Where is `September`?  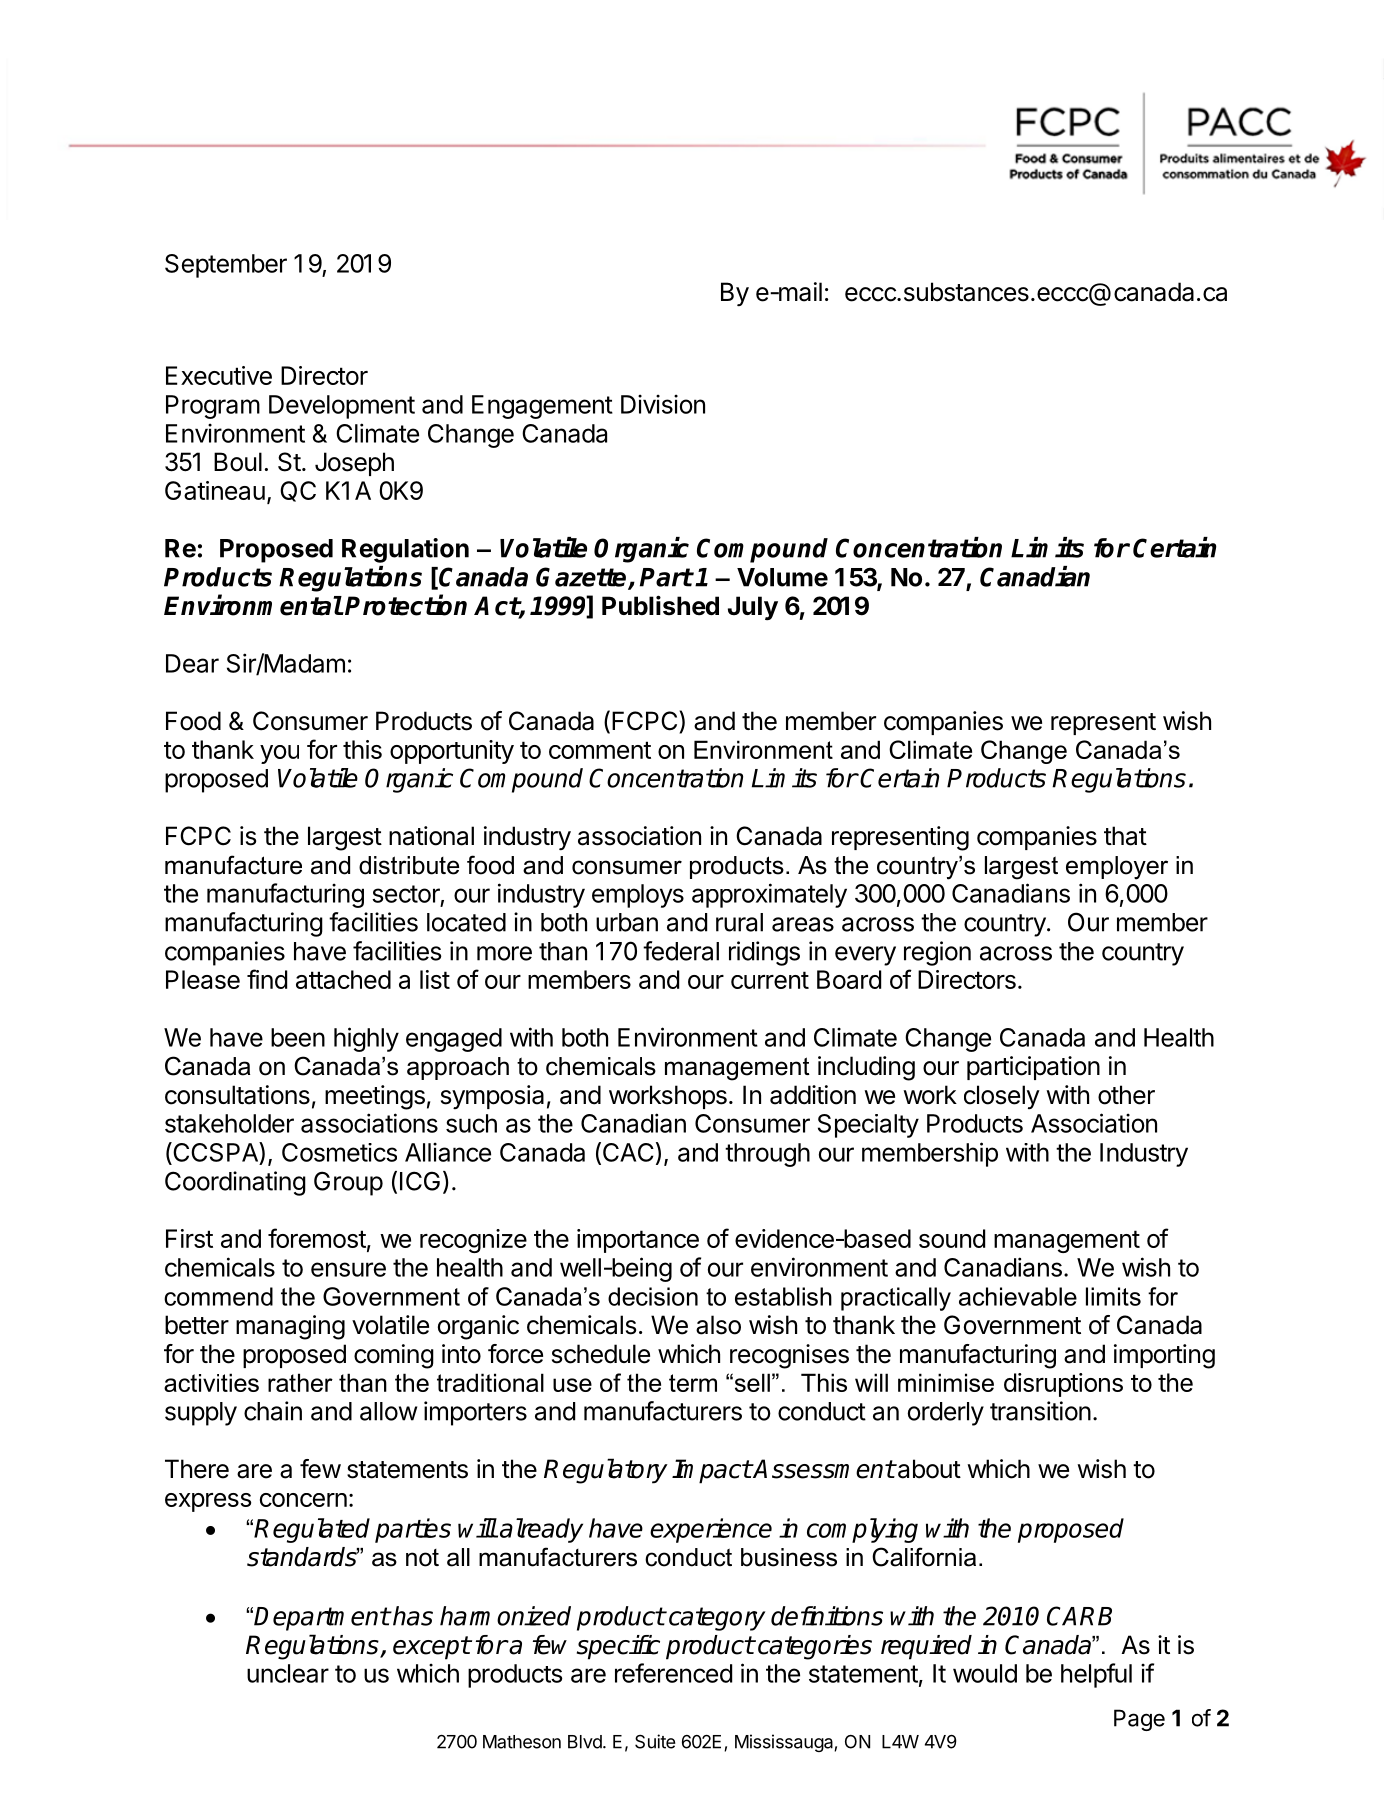
September is located at coordinates (226, 266).
